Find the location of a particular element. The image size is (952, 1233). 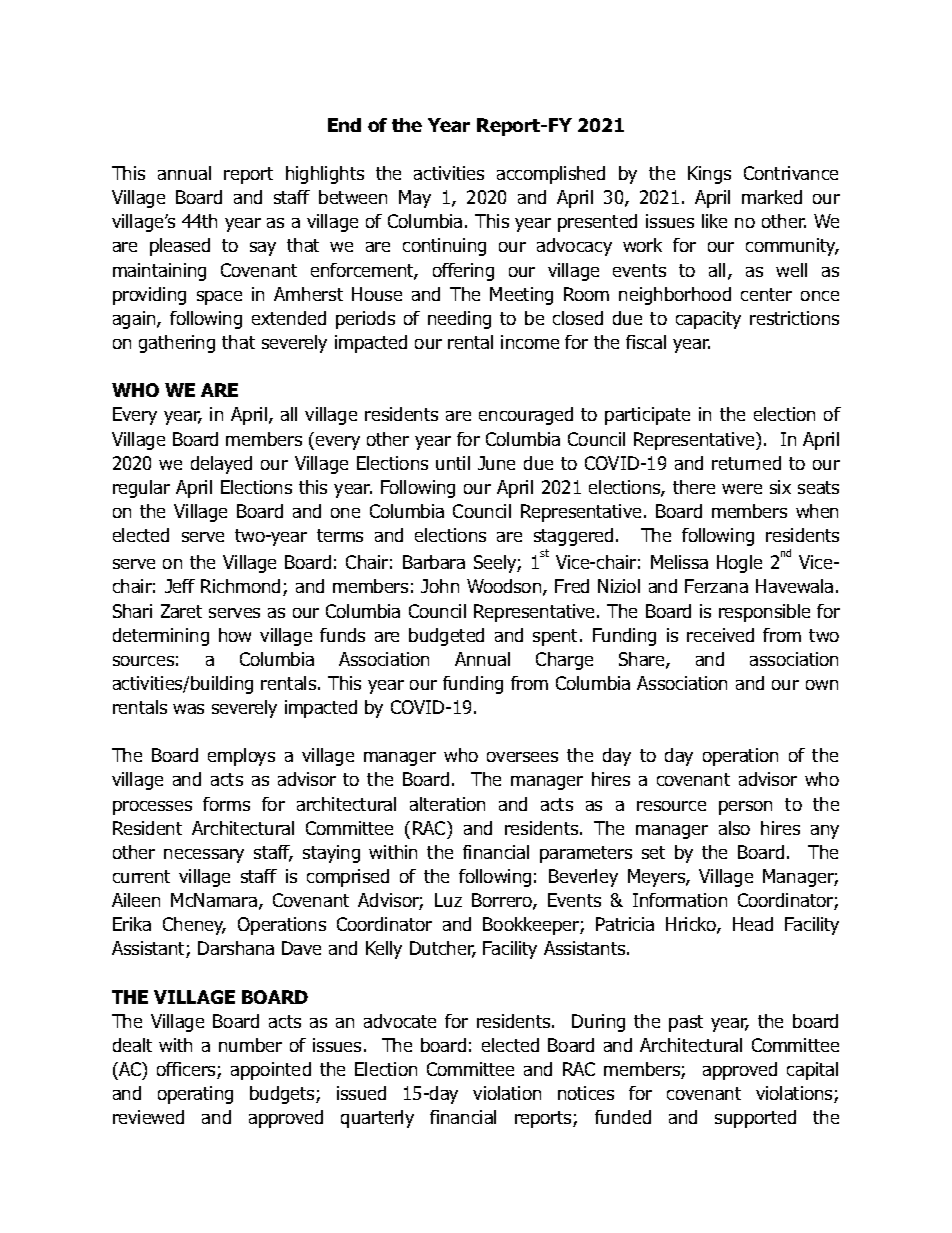

received is located at coordinates (720, 635).
